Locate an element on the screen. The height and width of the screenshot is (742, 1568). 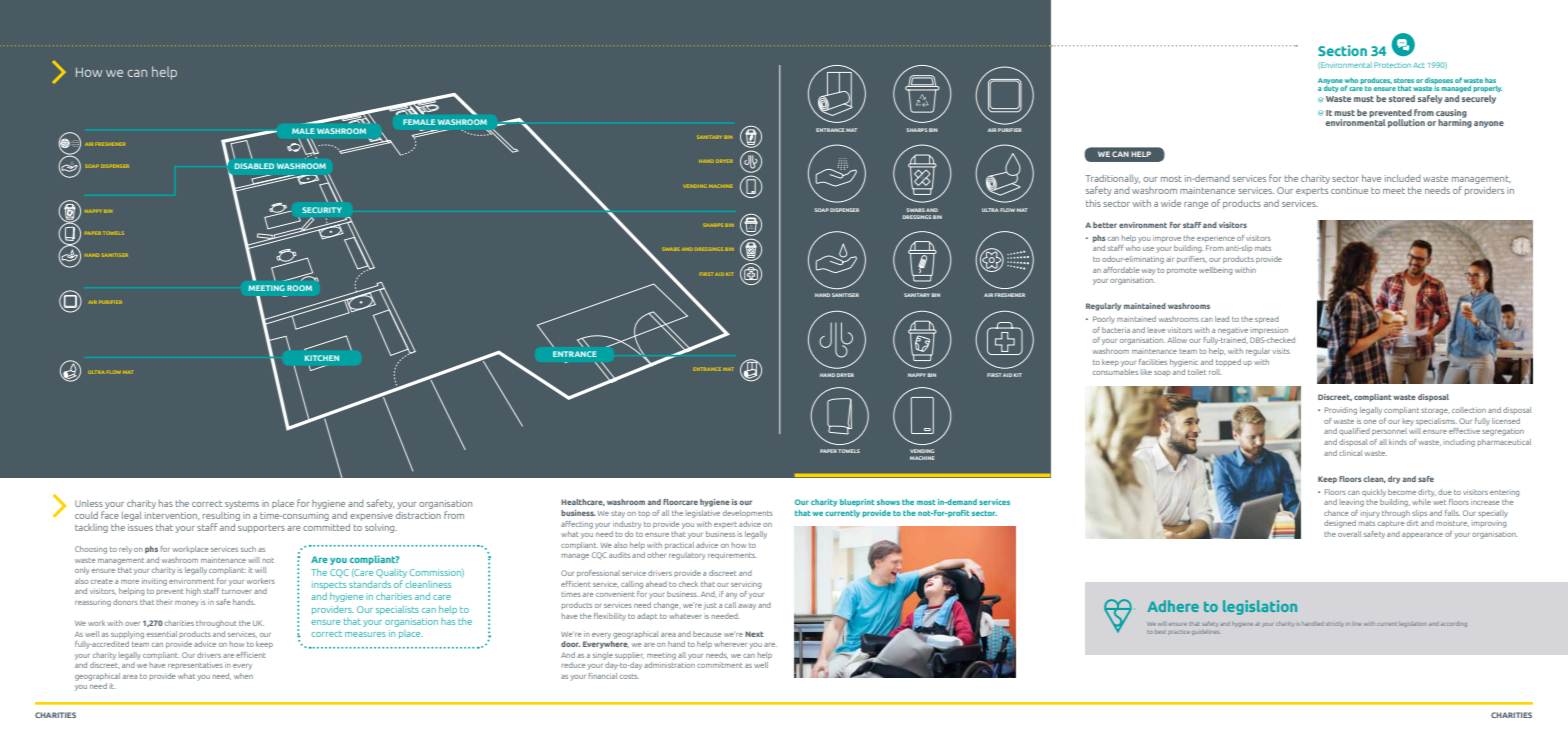
Section is located at coordinates (1342, 50).
